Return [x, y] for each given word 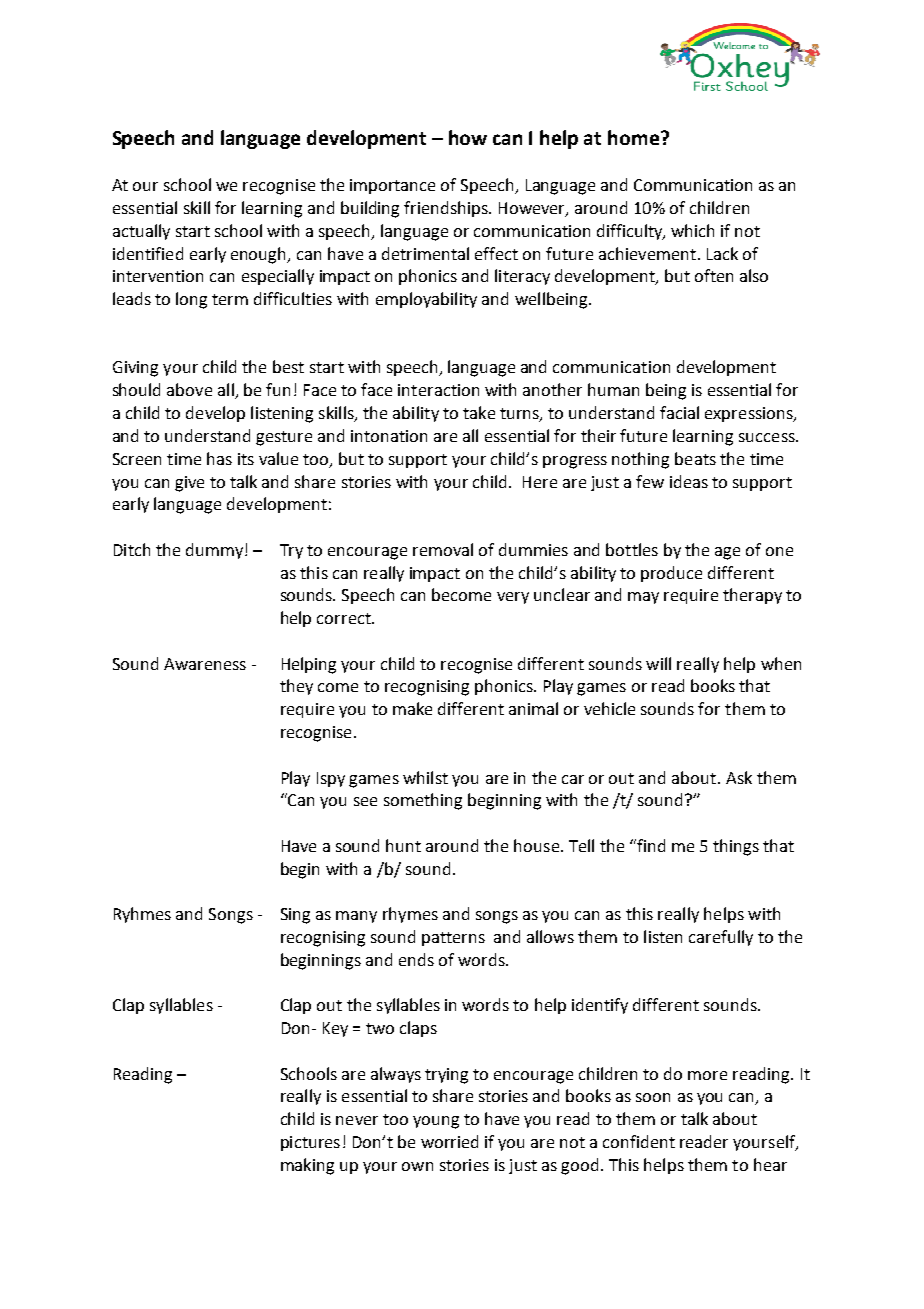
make [412, 708]
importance [392, 186]
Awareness [205, 664]
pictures [310, 1143]
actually [141, 232]
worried [449, 1141]
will [658, 663]
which [692, 230]
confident [639, 1141]
